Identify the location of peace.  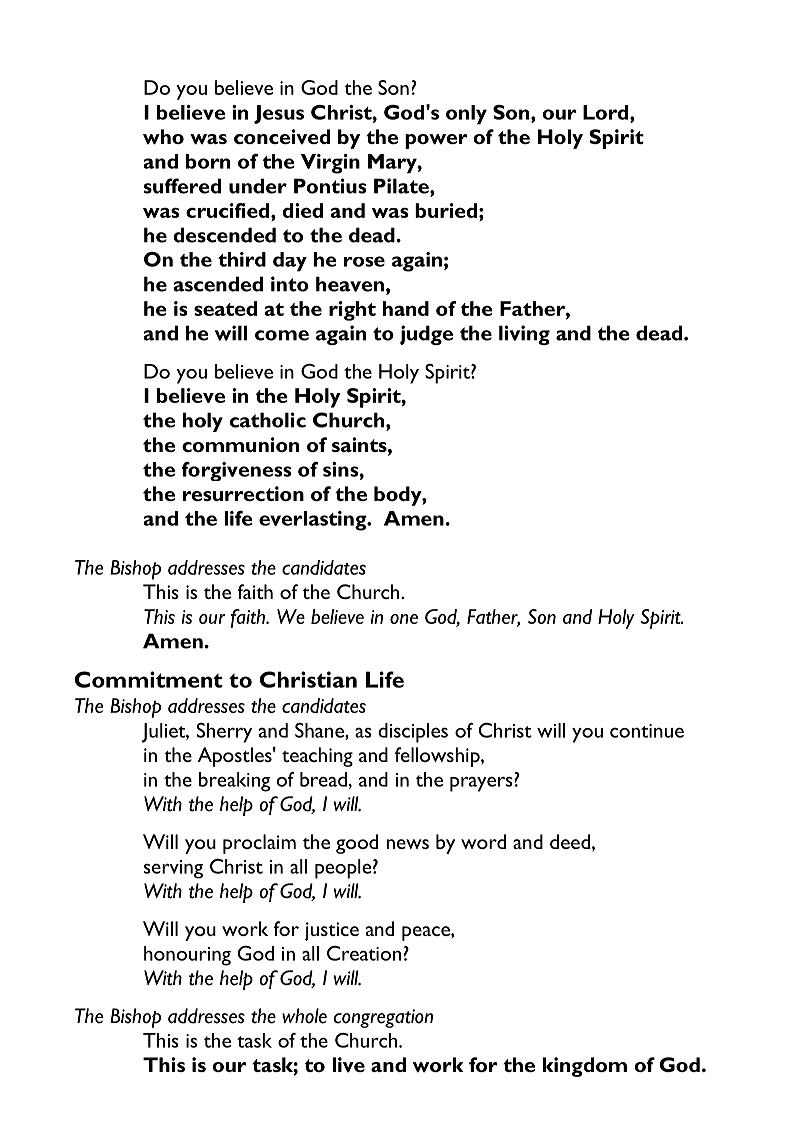
(427, 933).
